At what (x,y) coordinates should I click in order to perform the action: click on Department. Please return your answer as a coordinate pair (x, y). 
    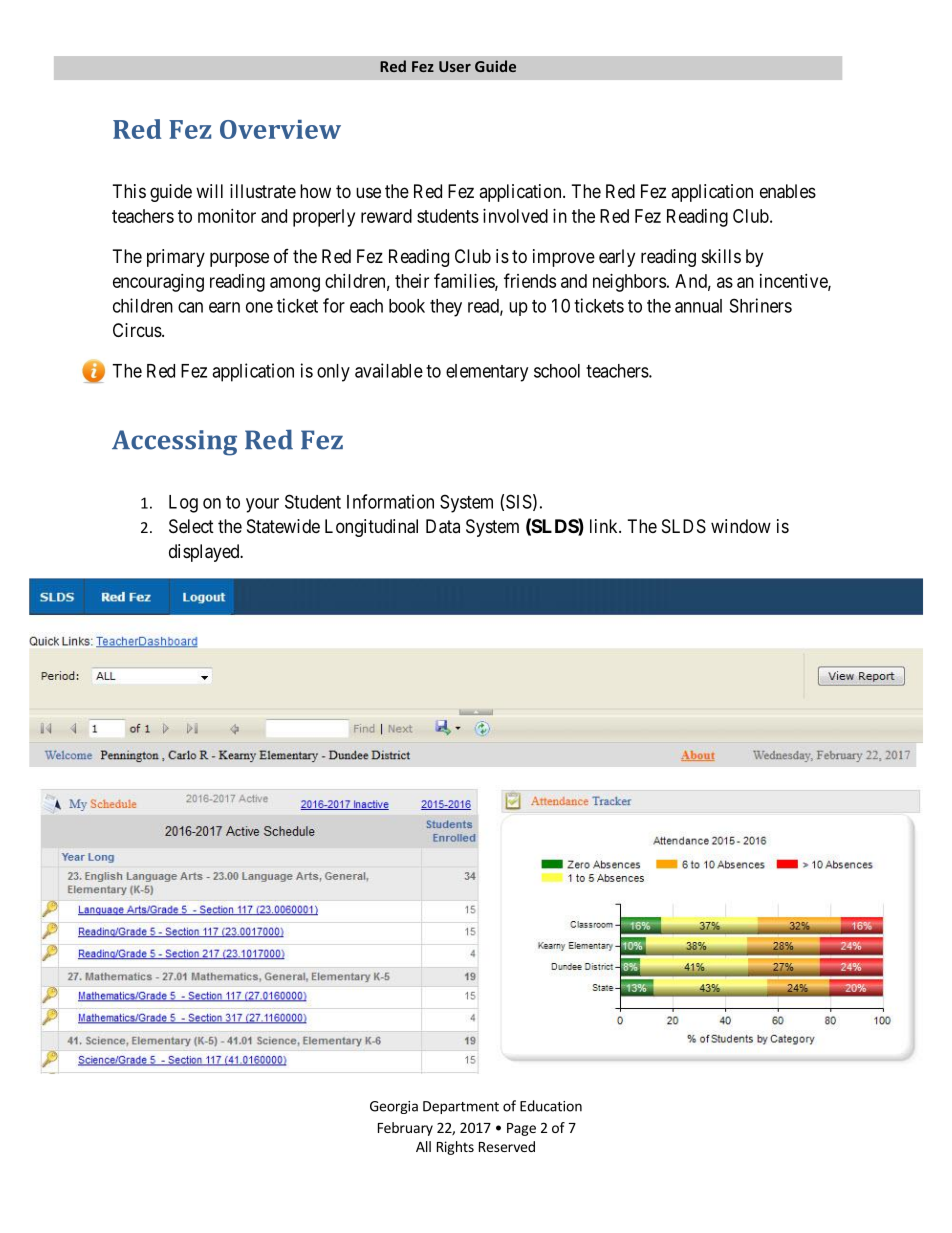
    Looking at the image, I should click on (461, 1107).
